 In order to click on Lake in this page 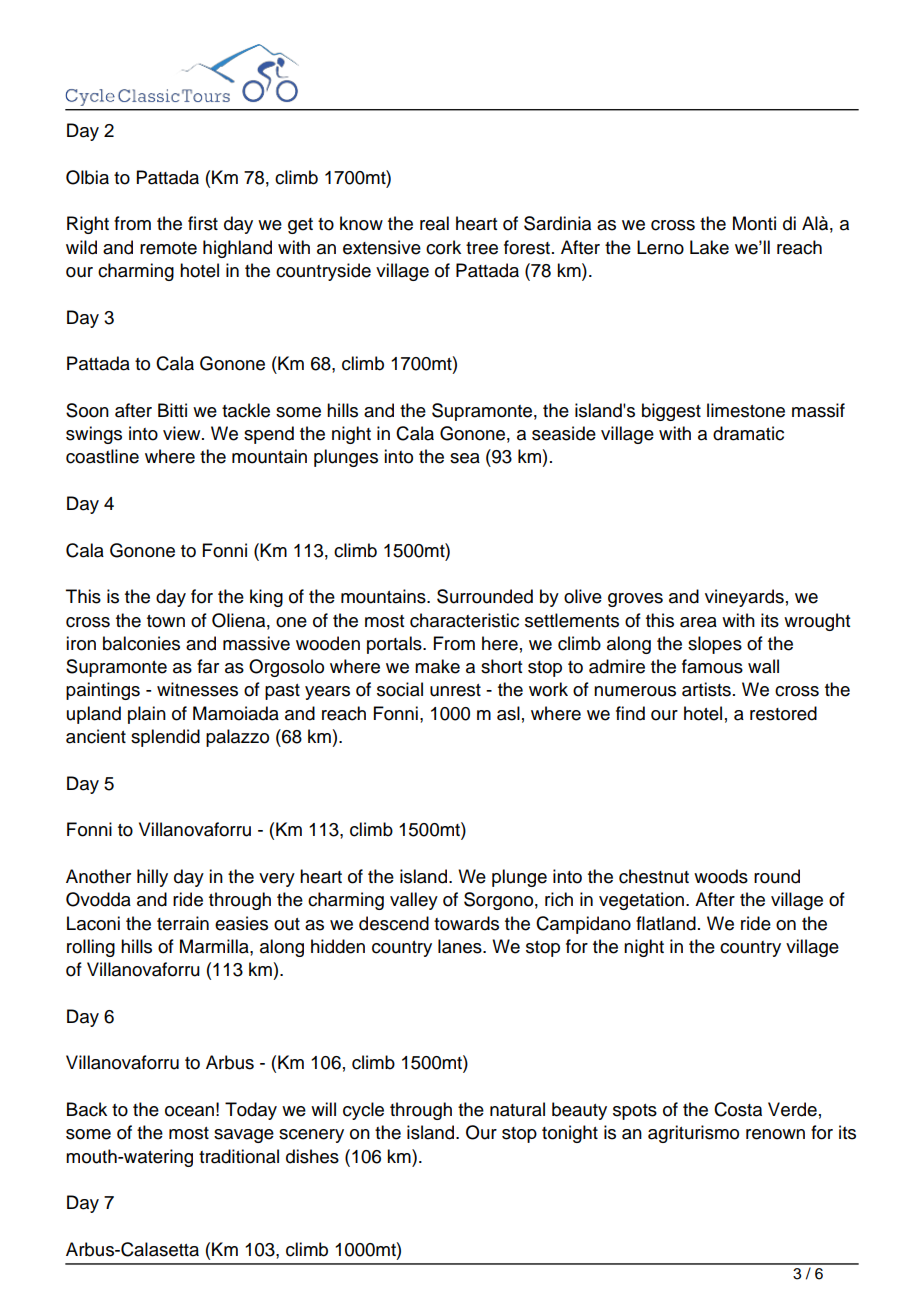, I will do `click(709, 247)`.
